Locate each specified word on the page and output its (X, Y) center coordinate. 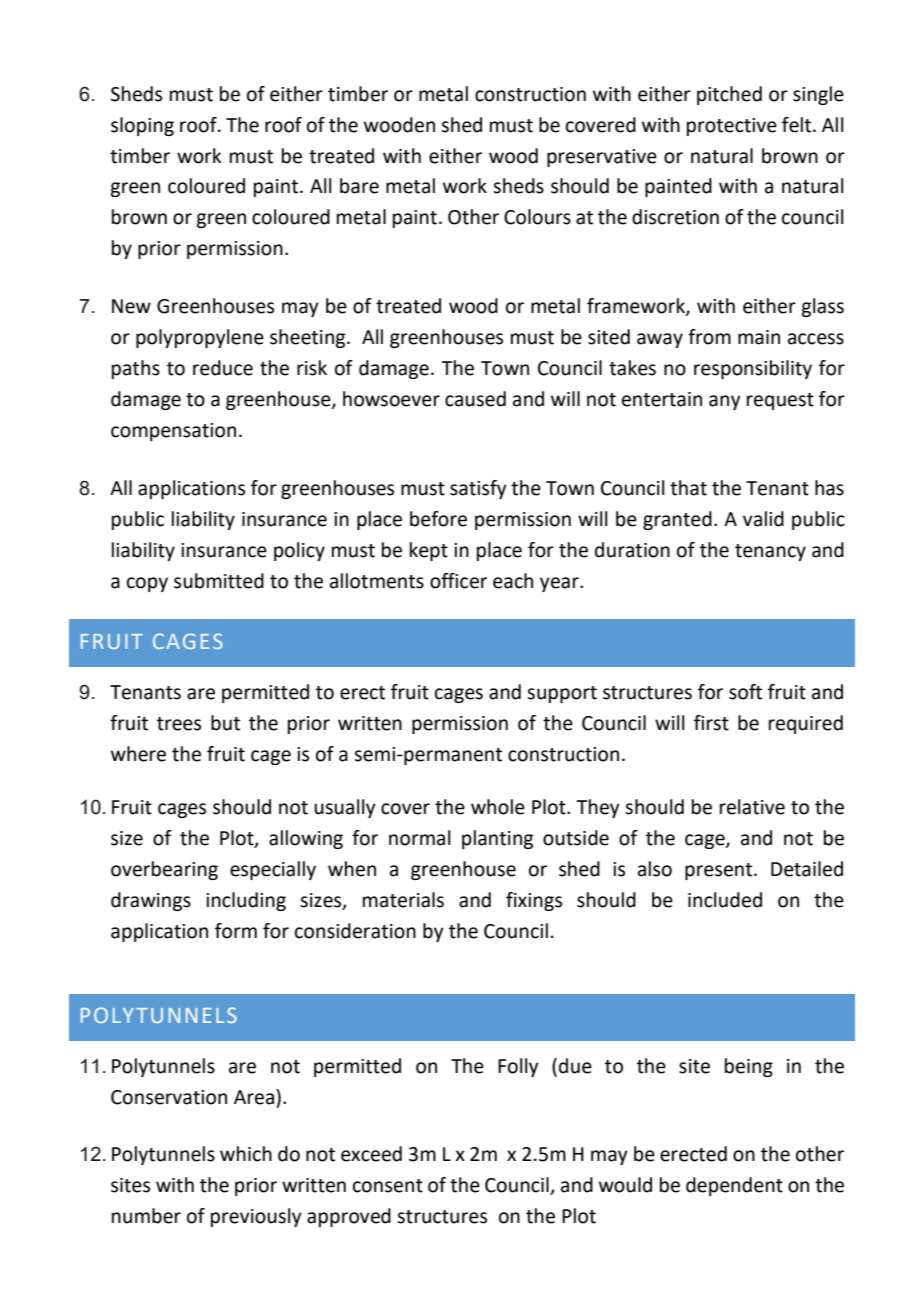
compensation (173, 432)
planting (497, 839)
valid (763, 519)
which (246, 1154)
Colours (537, 217)
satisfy (478, 489)
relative (752, 807)
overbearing (164, 870)
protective (732, 127)
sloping (142, 126)
